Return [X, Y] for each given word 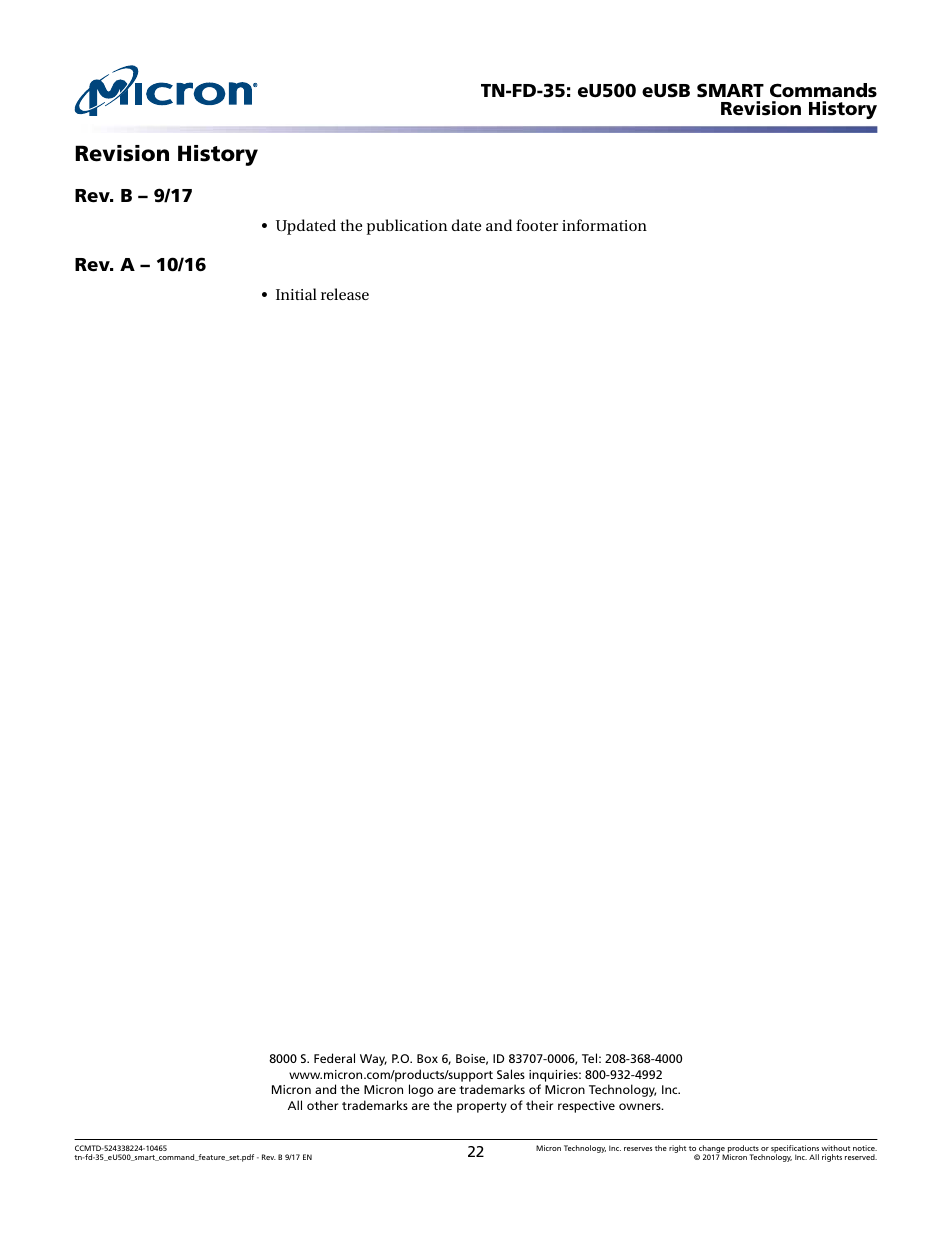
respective [586, 1107]
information [604, 225]
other [322, 1105]
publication [407, 227]
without [835, 1148]
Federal [334, 1058]
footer [537, 225]
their [539, 1105]
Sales [511, 1074]
